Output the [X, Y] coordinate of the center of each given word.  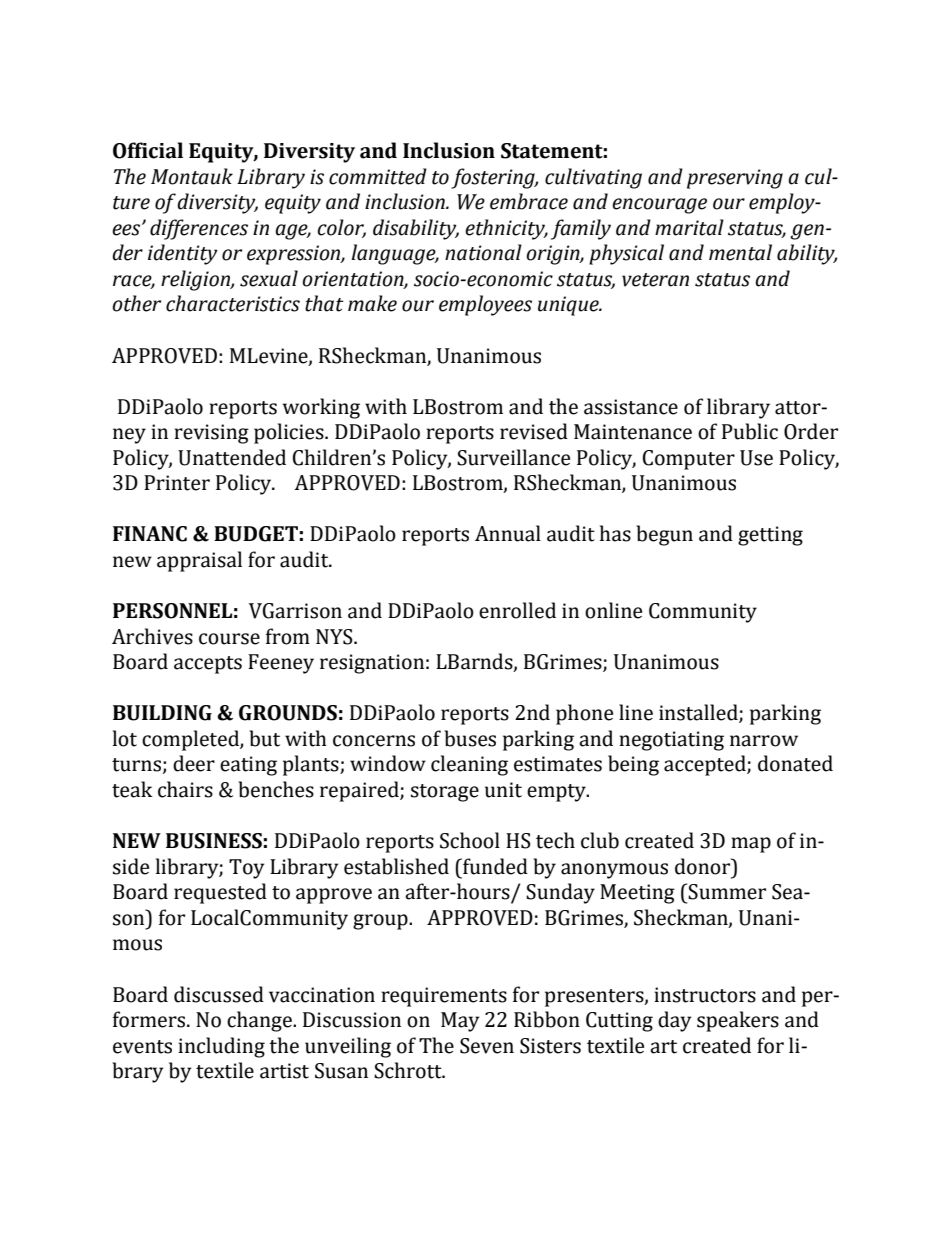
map [751, 845]
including [221, 1047]
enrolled [517, 610]
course [229, 639]
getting [770, 536]
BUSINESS [214, 841]
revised [534, 431]
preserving [735, 179]
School [470, 840]
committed [378, 176]
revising [211, 434]
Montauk [192, 176]
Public [750, 431]
